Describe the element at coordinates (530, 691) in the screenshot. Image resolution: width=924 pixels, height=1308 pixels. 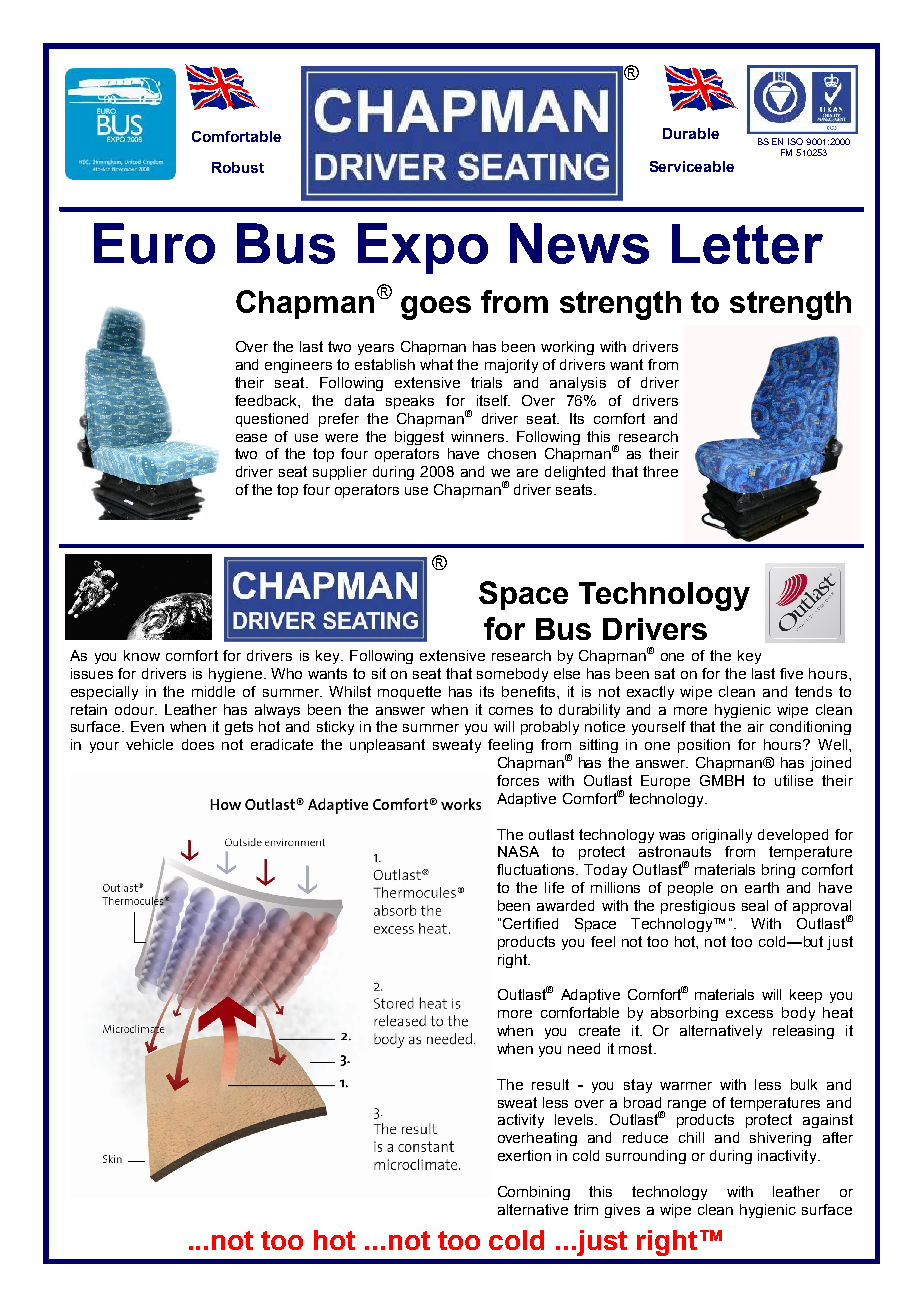
I see `benefits` at that location.
